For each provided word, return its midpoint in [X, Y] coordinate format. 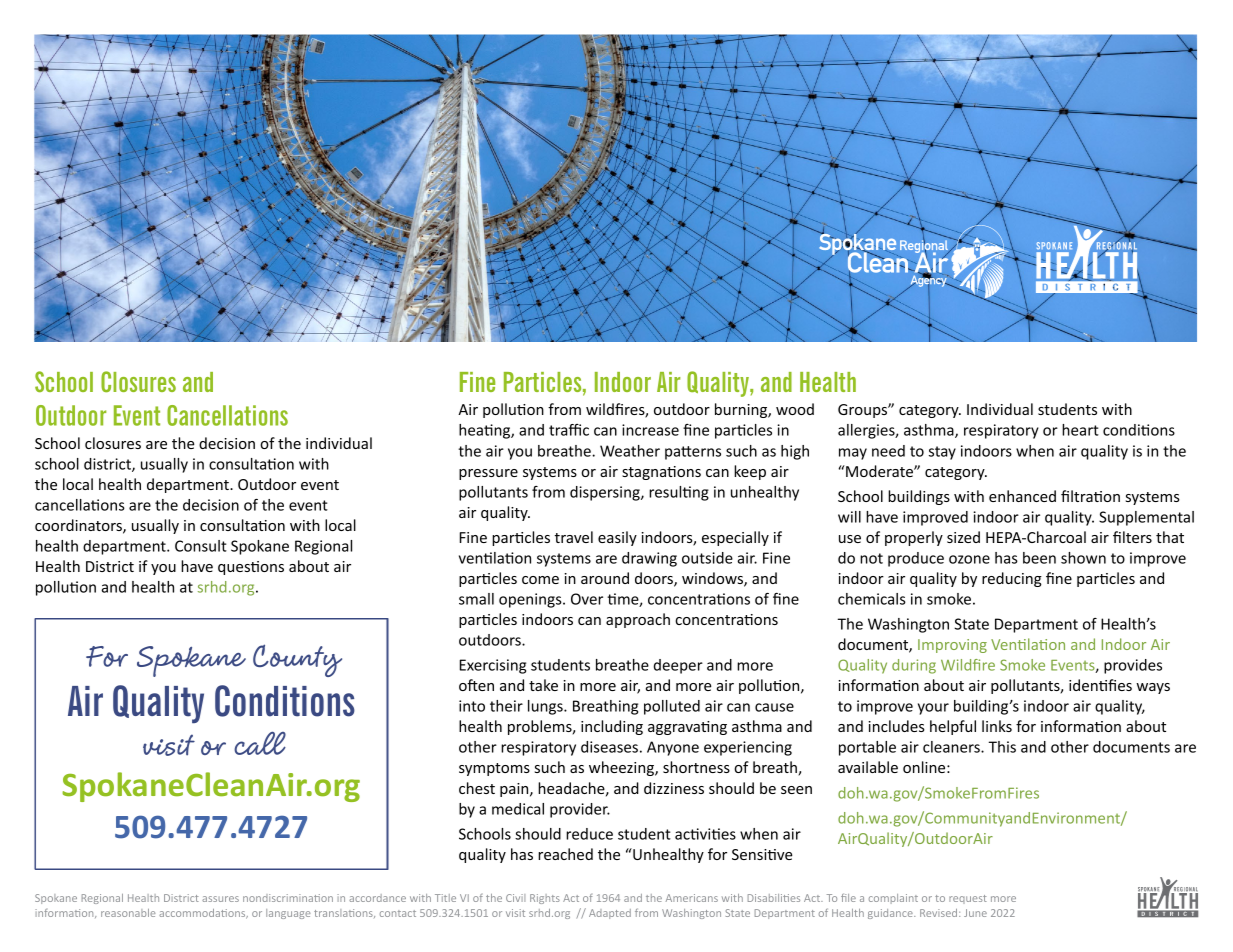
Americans [692, 898]
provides [1133, 666]
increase [650, 430]
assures [220, 899]
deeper [678, 666]
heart [1080, 430]
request [968, 899]
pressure [488, 474]
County [297, 660]
